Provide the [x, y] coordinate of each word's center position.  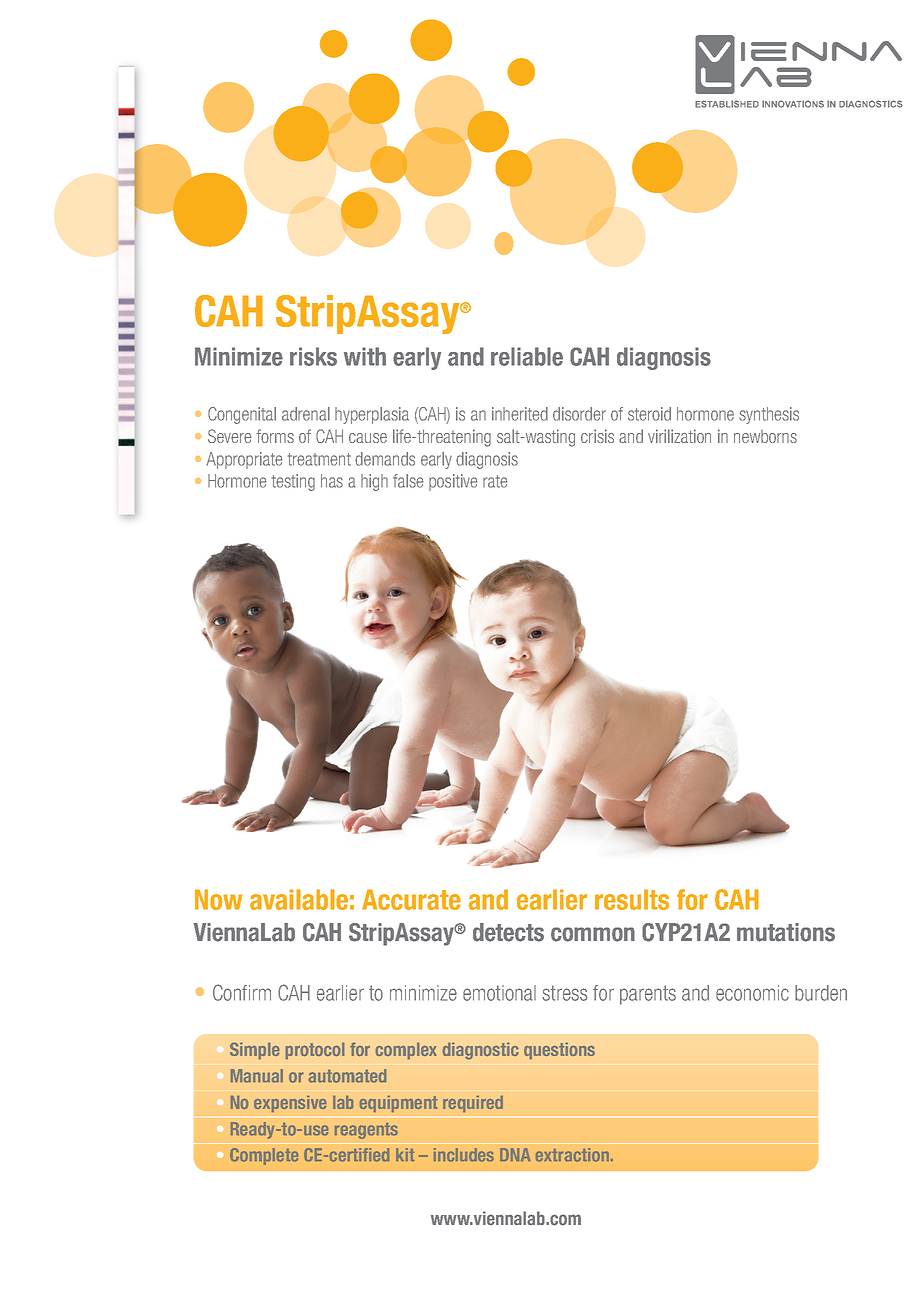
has [332, 481]
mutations [786, 932]
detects [508, 932]
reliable [527, 356]
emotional [499, 993]
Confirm [242, 992]
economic [752, 993]
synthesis [769, 415]
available [299, 899]
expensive [290, 1104]
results [632, 899]
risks [313, 356]
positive [453, 482]
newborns [765, 436]
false [408, 481]
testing [293, 482]
